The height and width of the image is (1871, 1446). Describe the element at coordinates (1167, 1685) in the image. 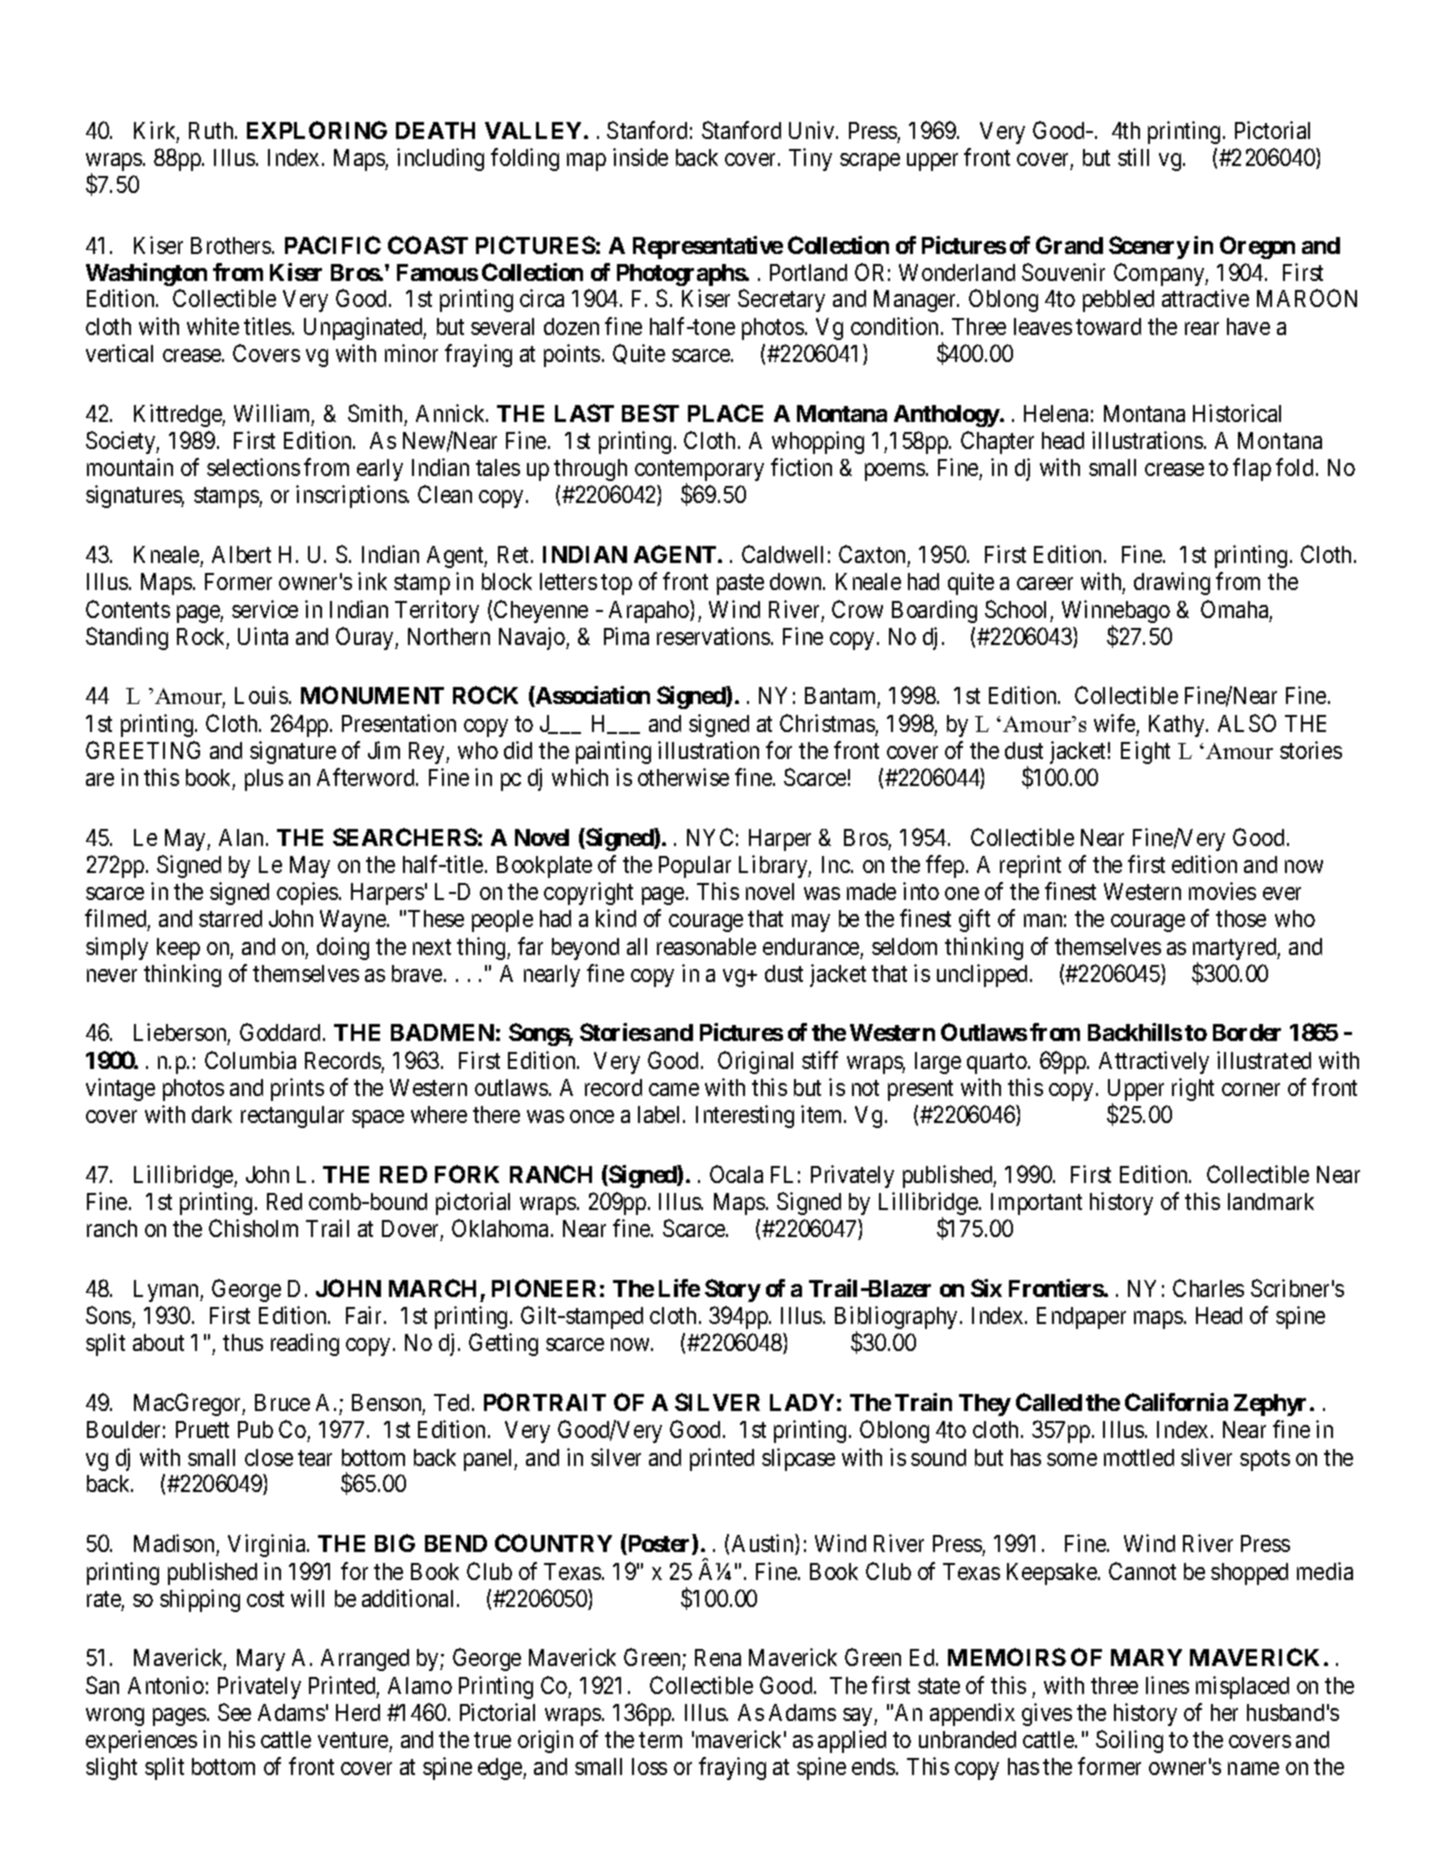

I see `lines` at that location.
